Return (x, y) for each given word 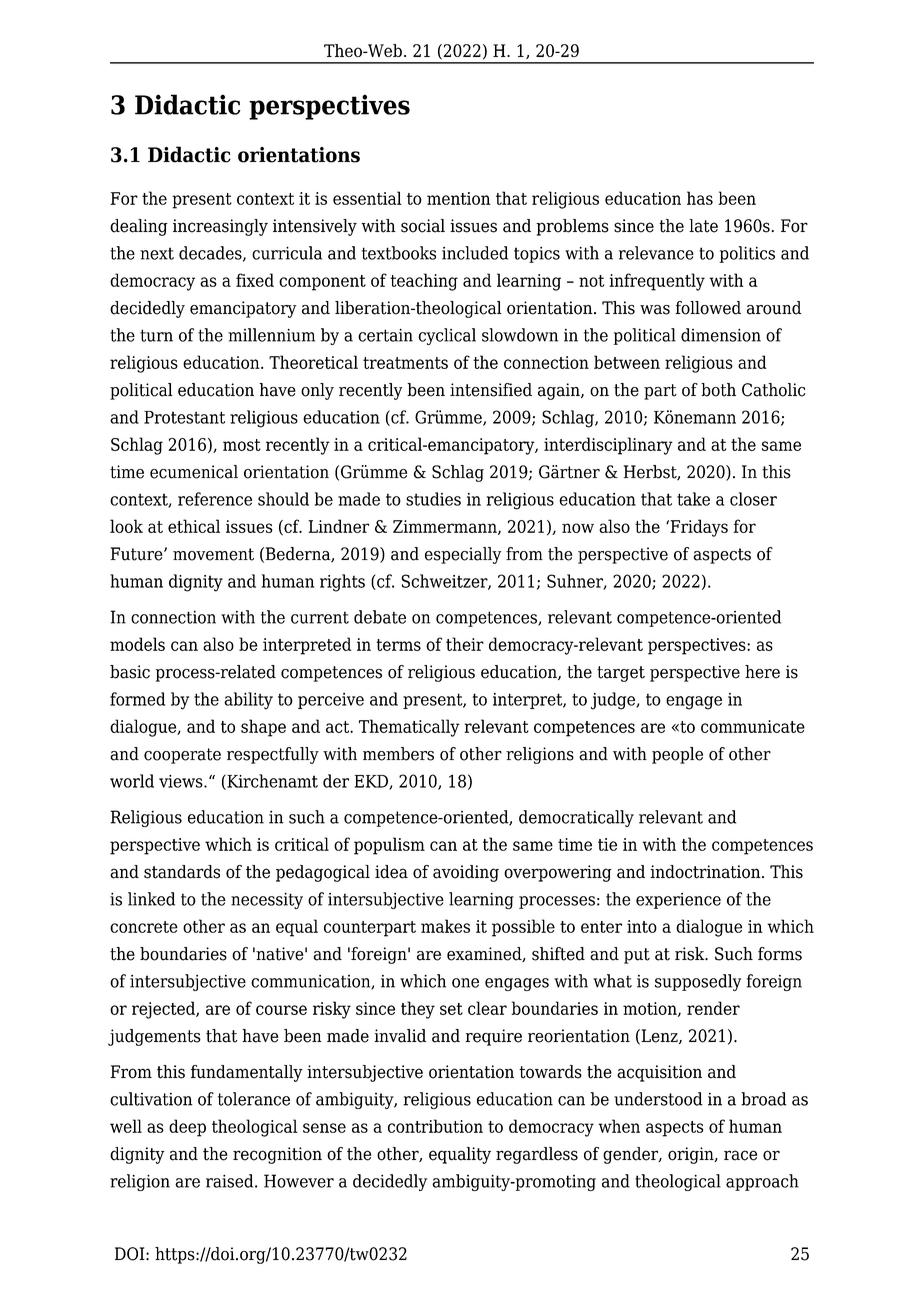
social (423, 226)
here (762, 672)
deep (187, 1128)
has (700, 198)
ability (248, 701)
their (465, 644)
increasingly (220, 227)
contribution (435, 1126)
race (740, 1155)
